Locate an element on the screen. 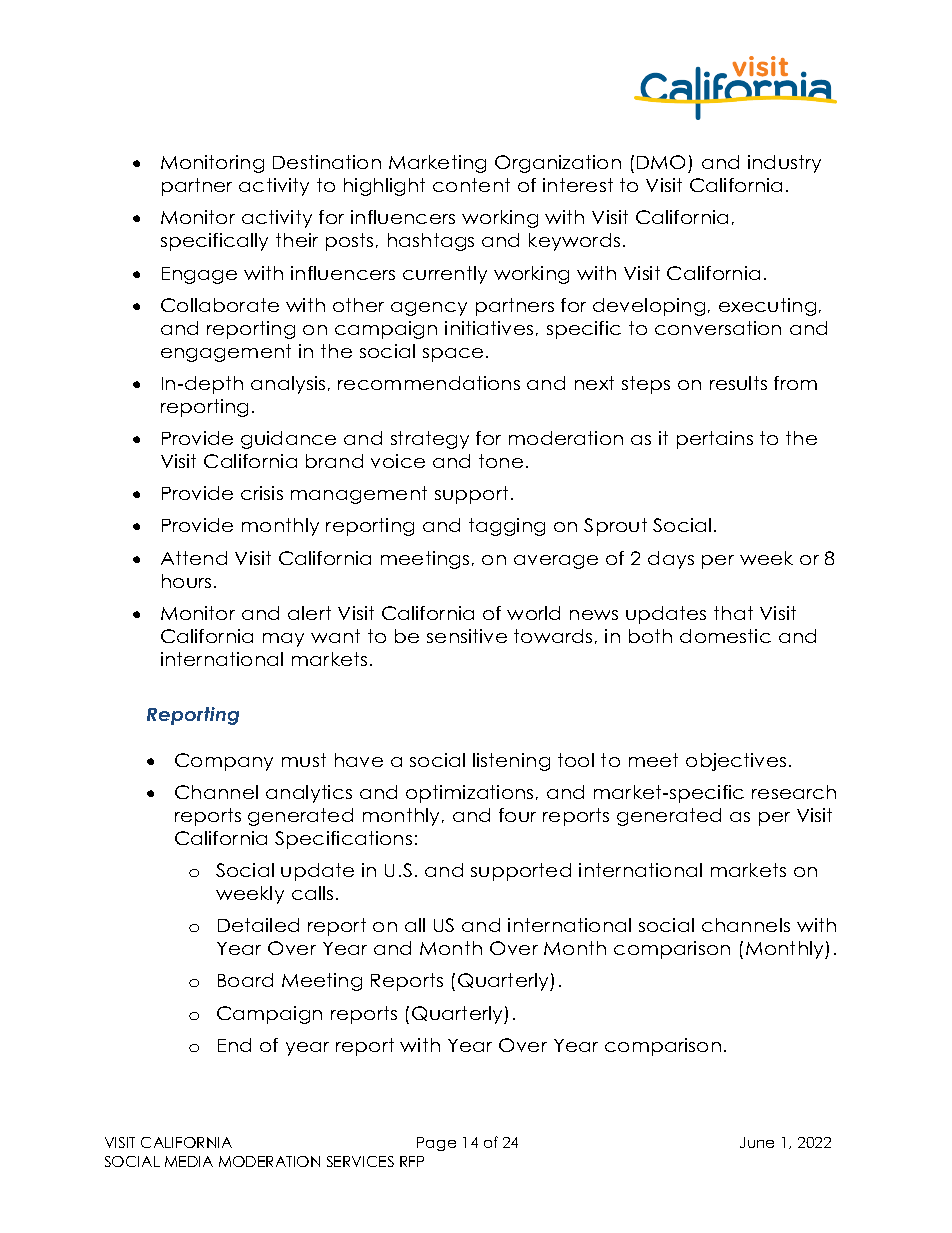  June is located at coordinates (757, 1142).
